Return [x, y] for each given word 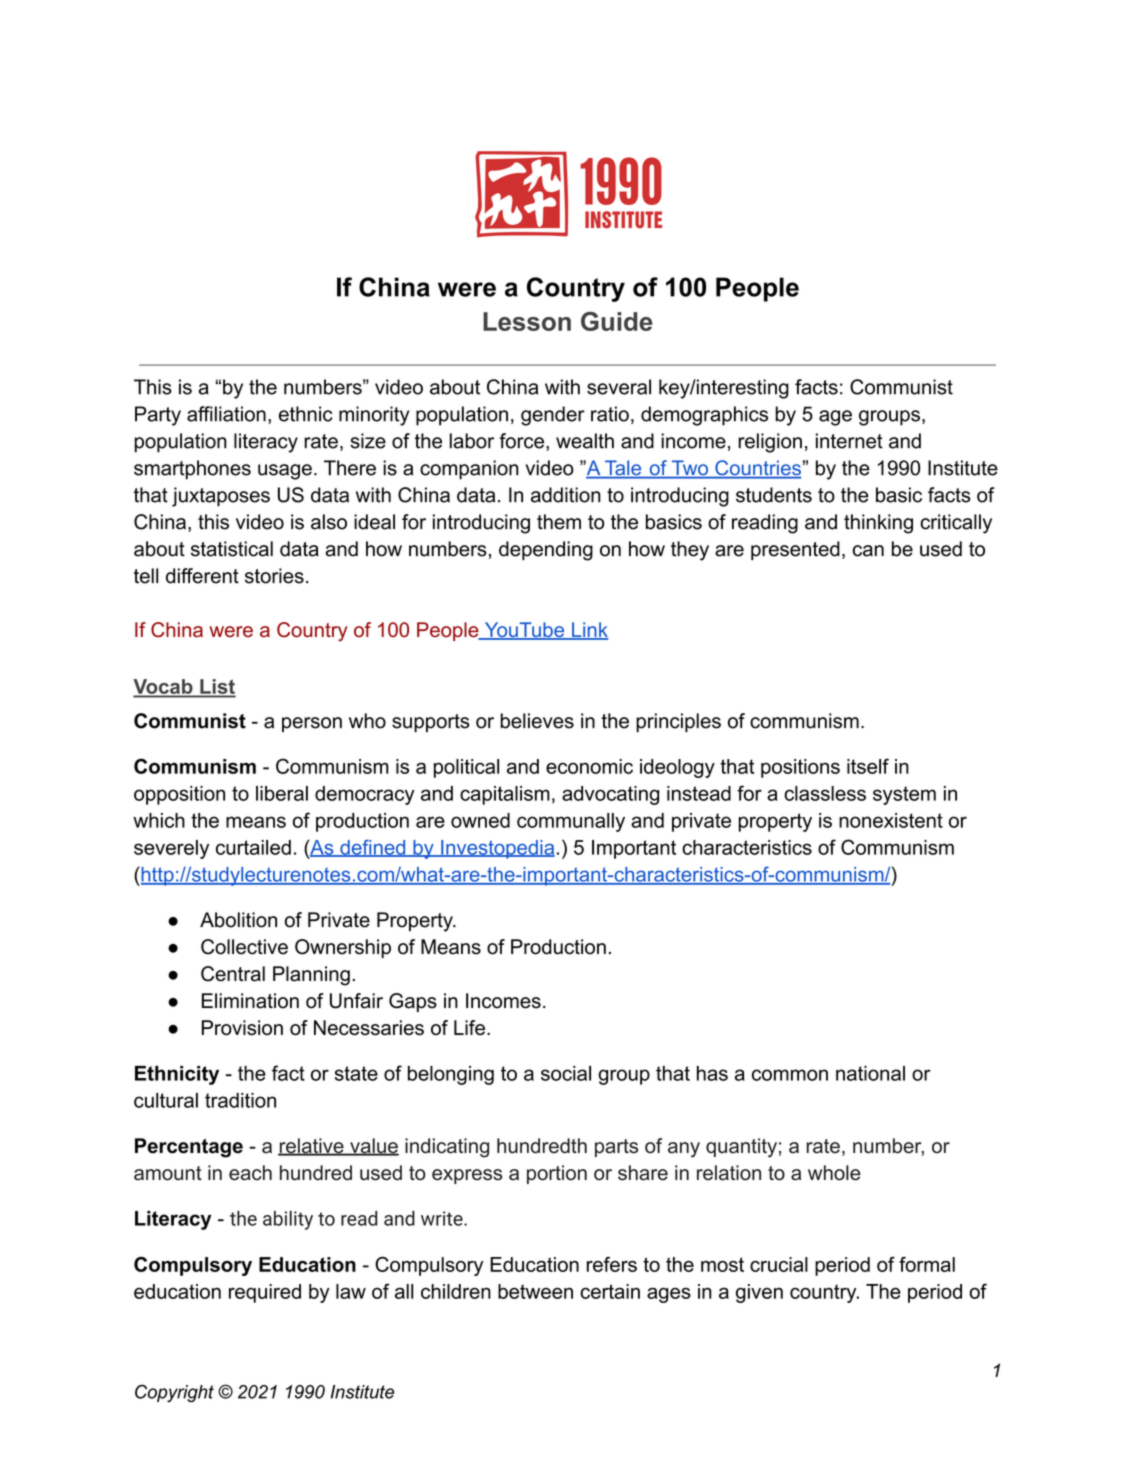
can [868, 551]
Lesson [527, 321]
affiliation [226, 414]
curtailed [253, 847]
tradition [240, 1100]
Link [589, 630]
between [535, 1291]
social [566, 1073]
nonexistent [891, 820]
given [759, 1293]
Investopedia [497, 849]
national [870, 1073]
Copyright [174, 1393]
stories [274, 576]
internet [849, 441]
